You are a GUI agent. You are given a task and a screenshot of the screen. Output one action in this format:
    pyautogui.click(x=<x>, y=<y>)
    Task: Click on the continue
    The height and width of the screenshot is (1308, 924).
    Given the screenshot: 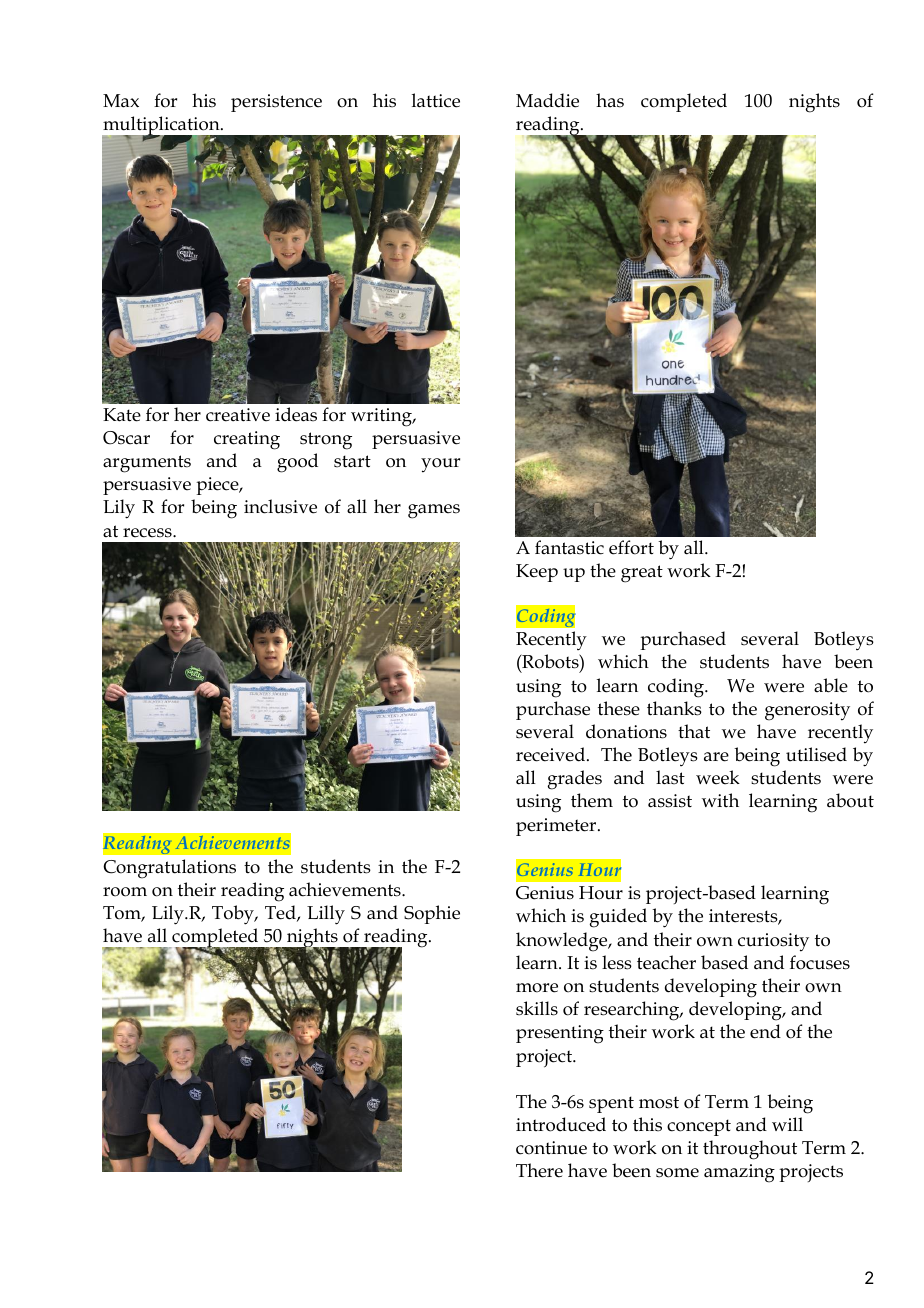 What is the action you would take?
    pyautogui.click(x=551, y=1148)
